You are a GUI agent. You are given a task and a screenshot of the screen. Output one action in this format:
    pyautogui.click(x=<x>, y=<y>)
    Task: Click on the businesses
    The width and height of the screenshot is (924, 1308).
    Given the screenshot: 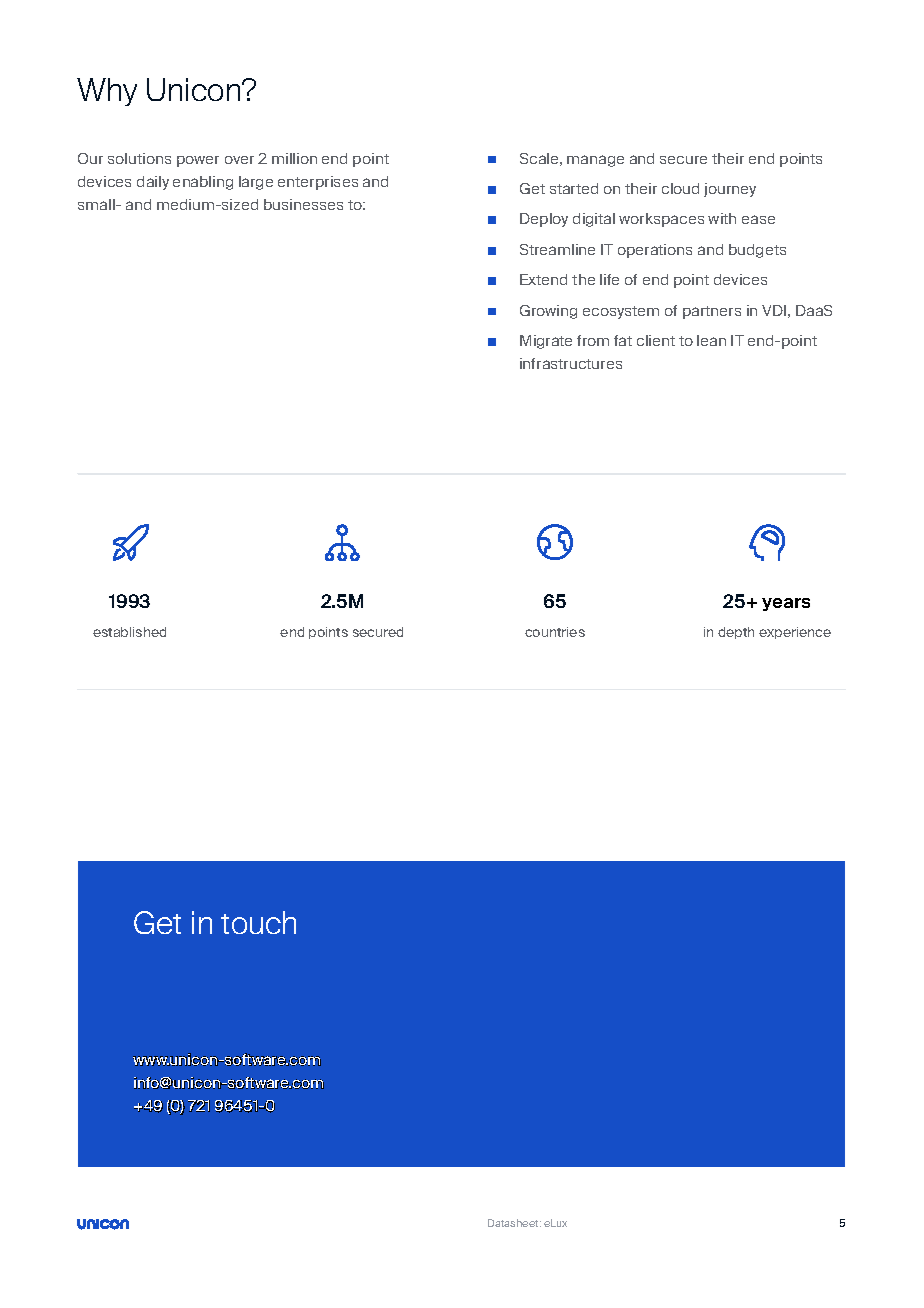 What is the action you would take?
    pyautogui.click(x=303, y=204)
